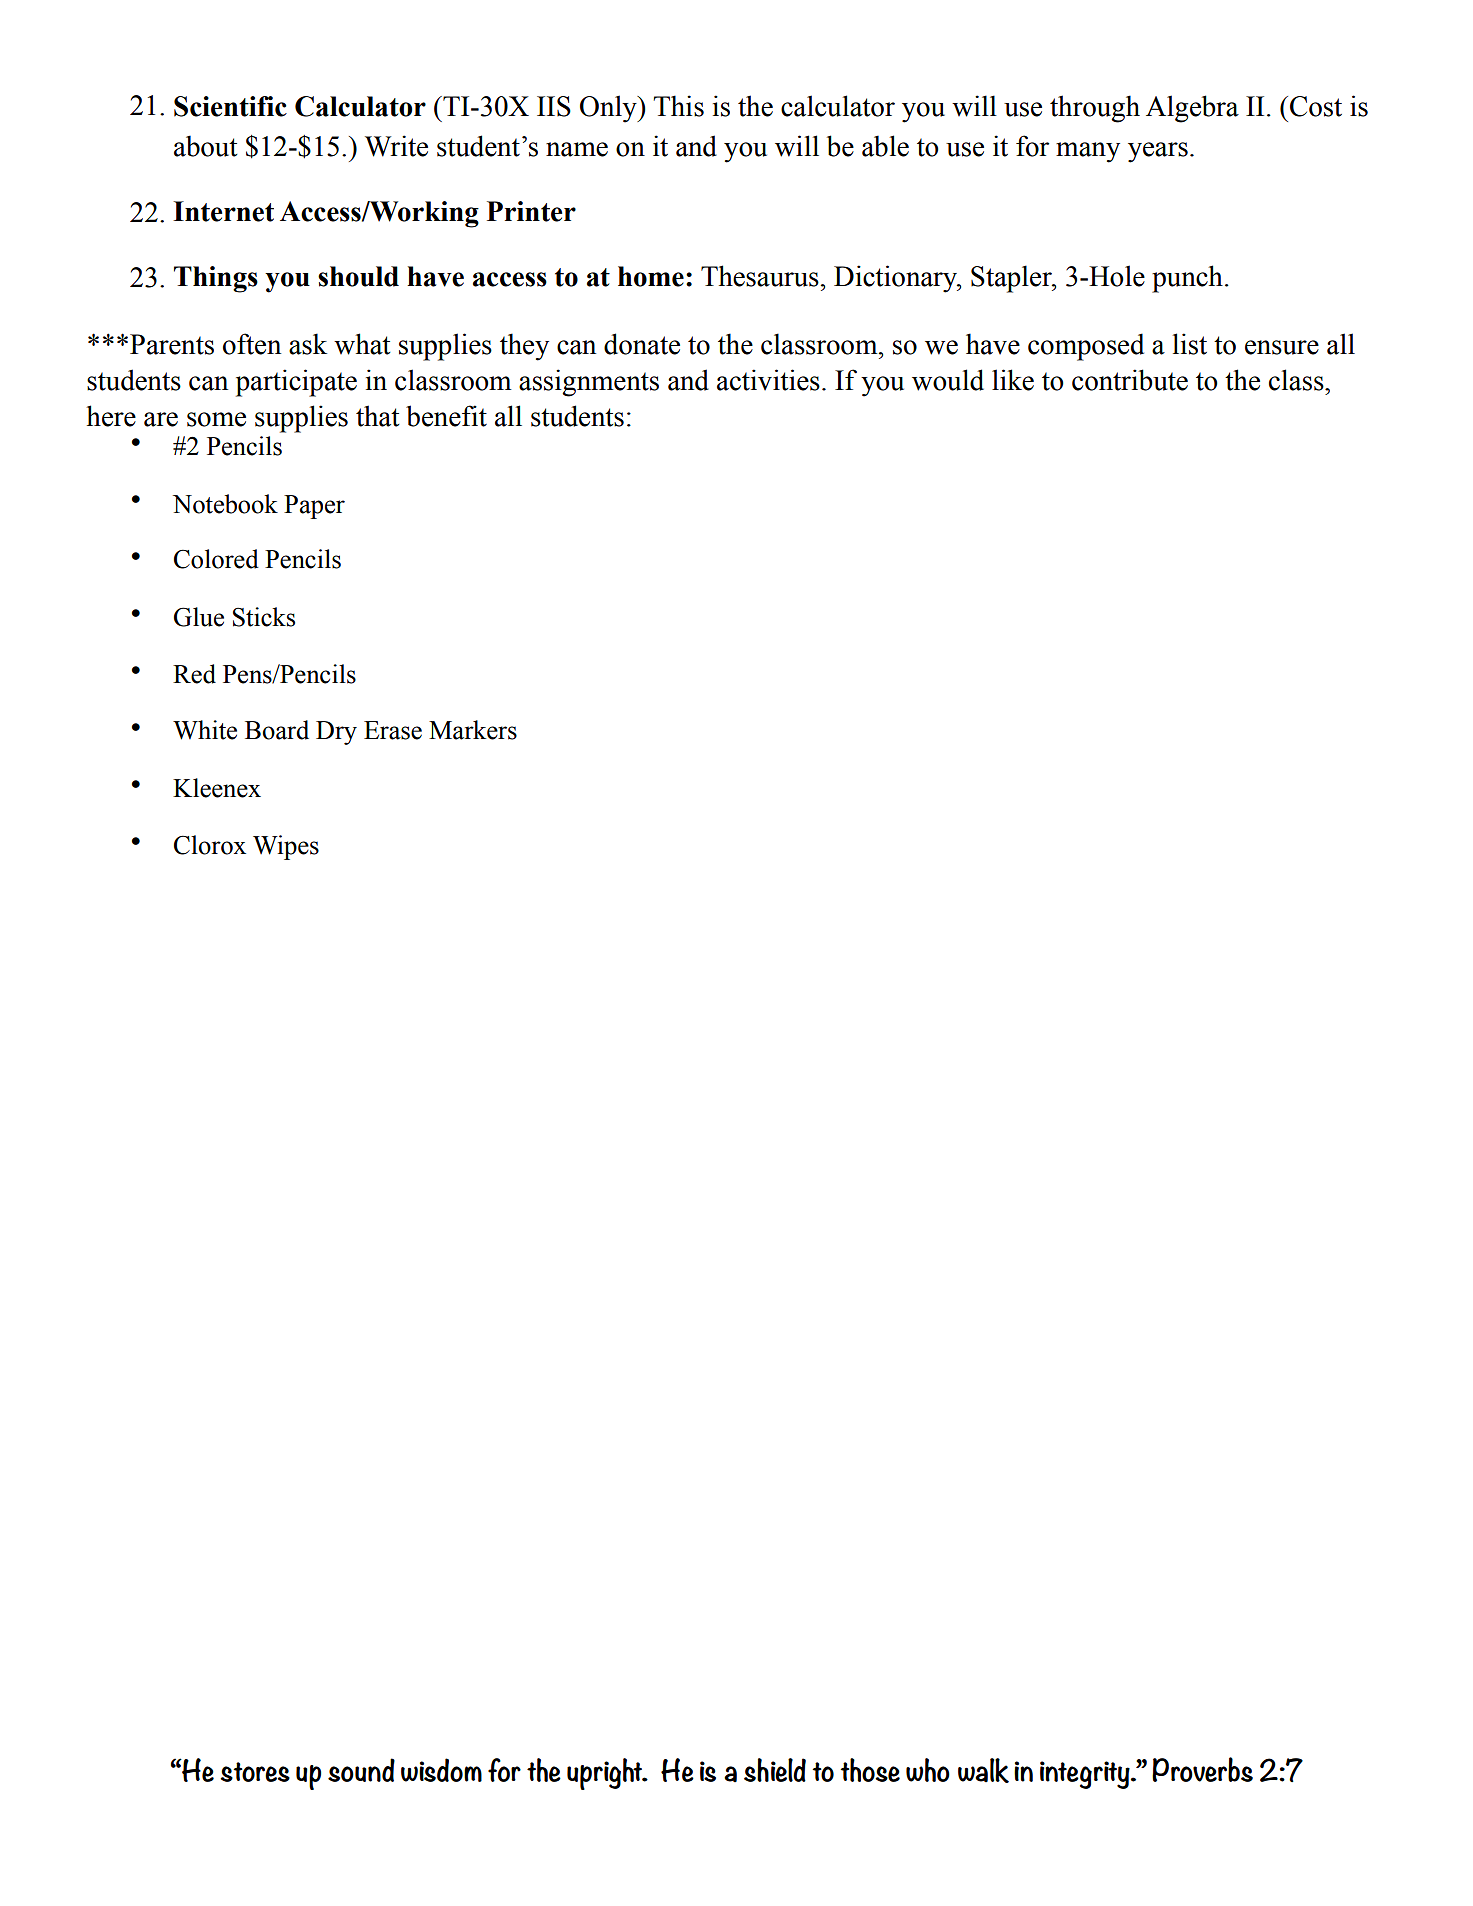 The height and width of the document is (1906, 1473). Describe the element at coordinates (255, 1772) in the document. I see `stores` at that location.
